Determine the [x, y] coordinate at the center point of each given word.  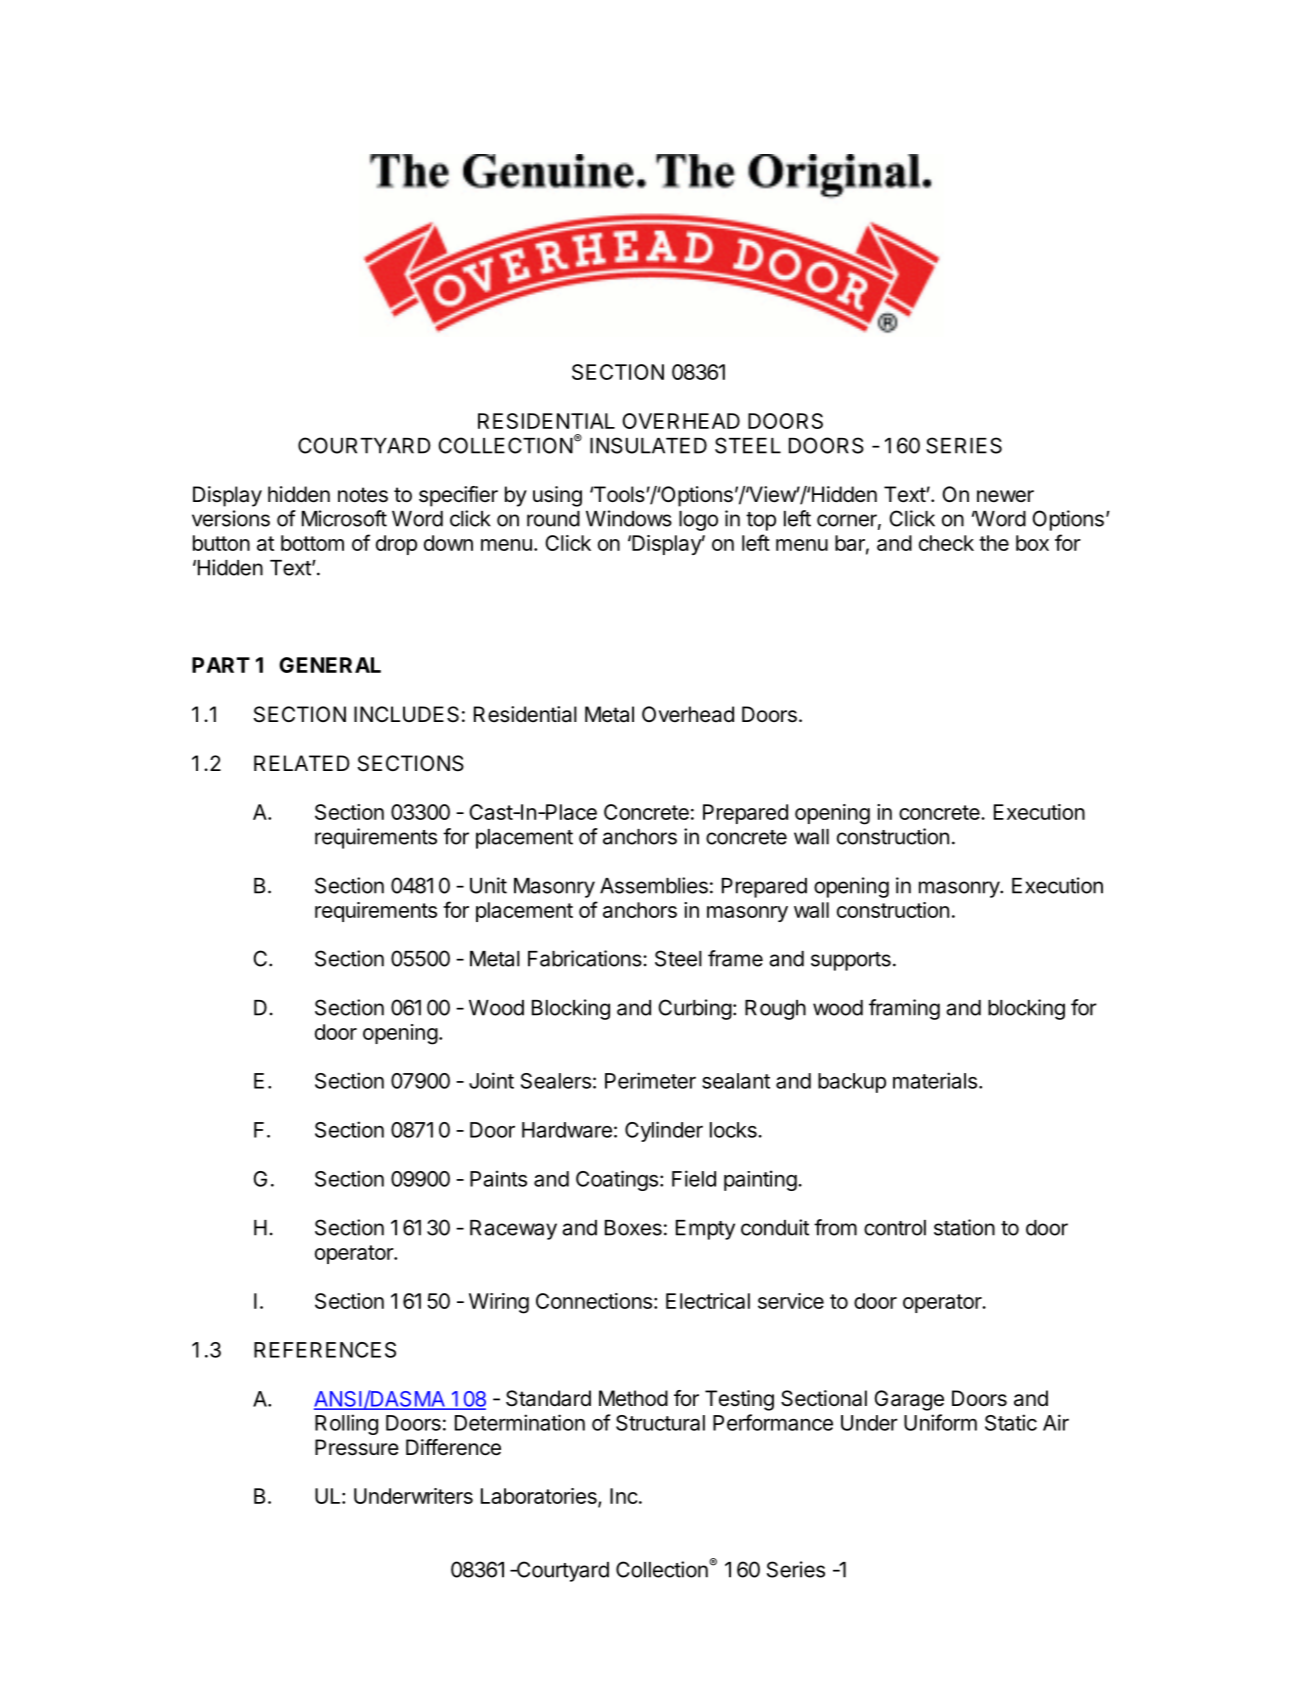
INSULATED [648, 445]
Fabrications [586, 958]
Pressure [357, 1447]
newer [1005, 496]
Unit [488, 885]
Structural [660, 1423]
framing [904, 1009]
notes [363, 495]
